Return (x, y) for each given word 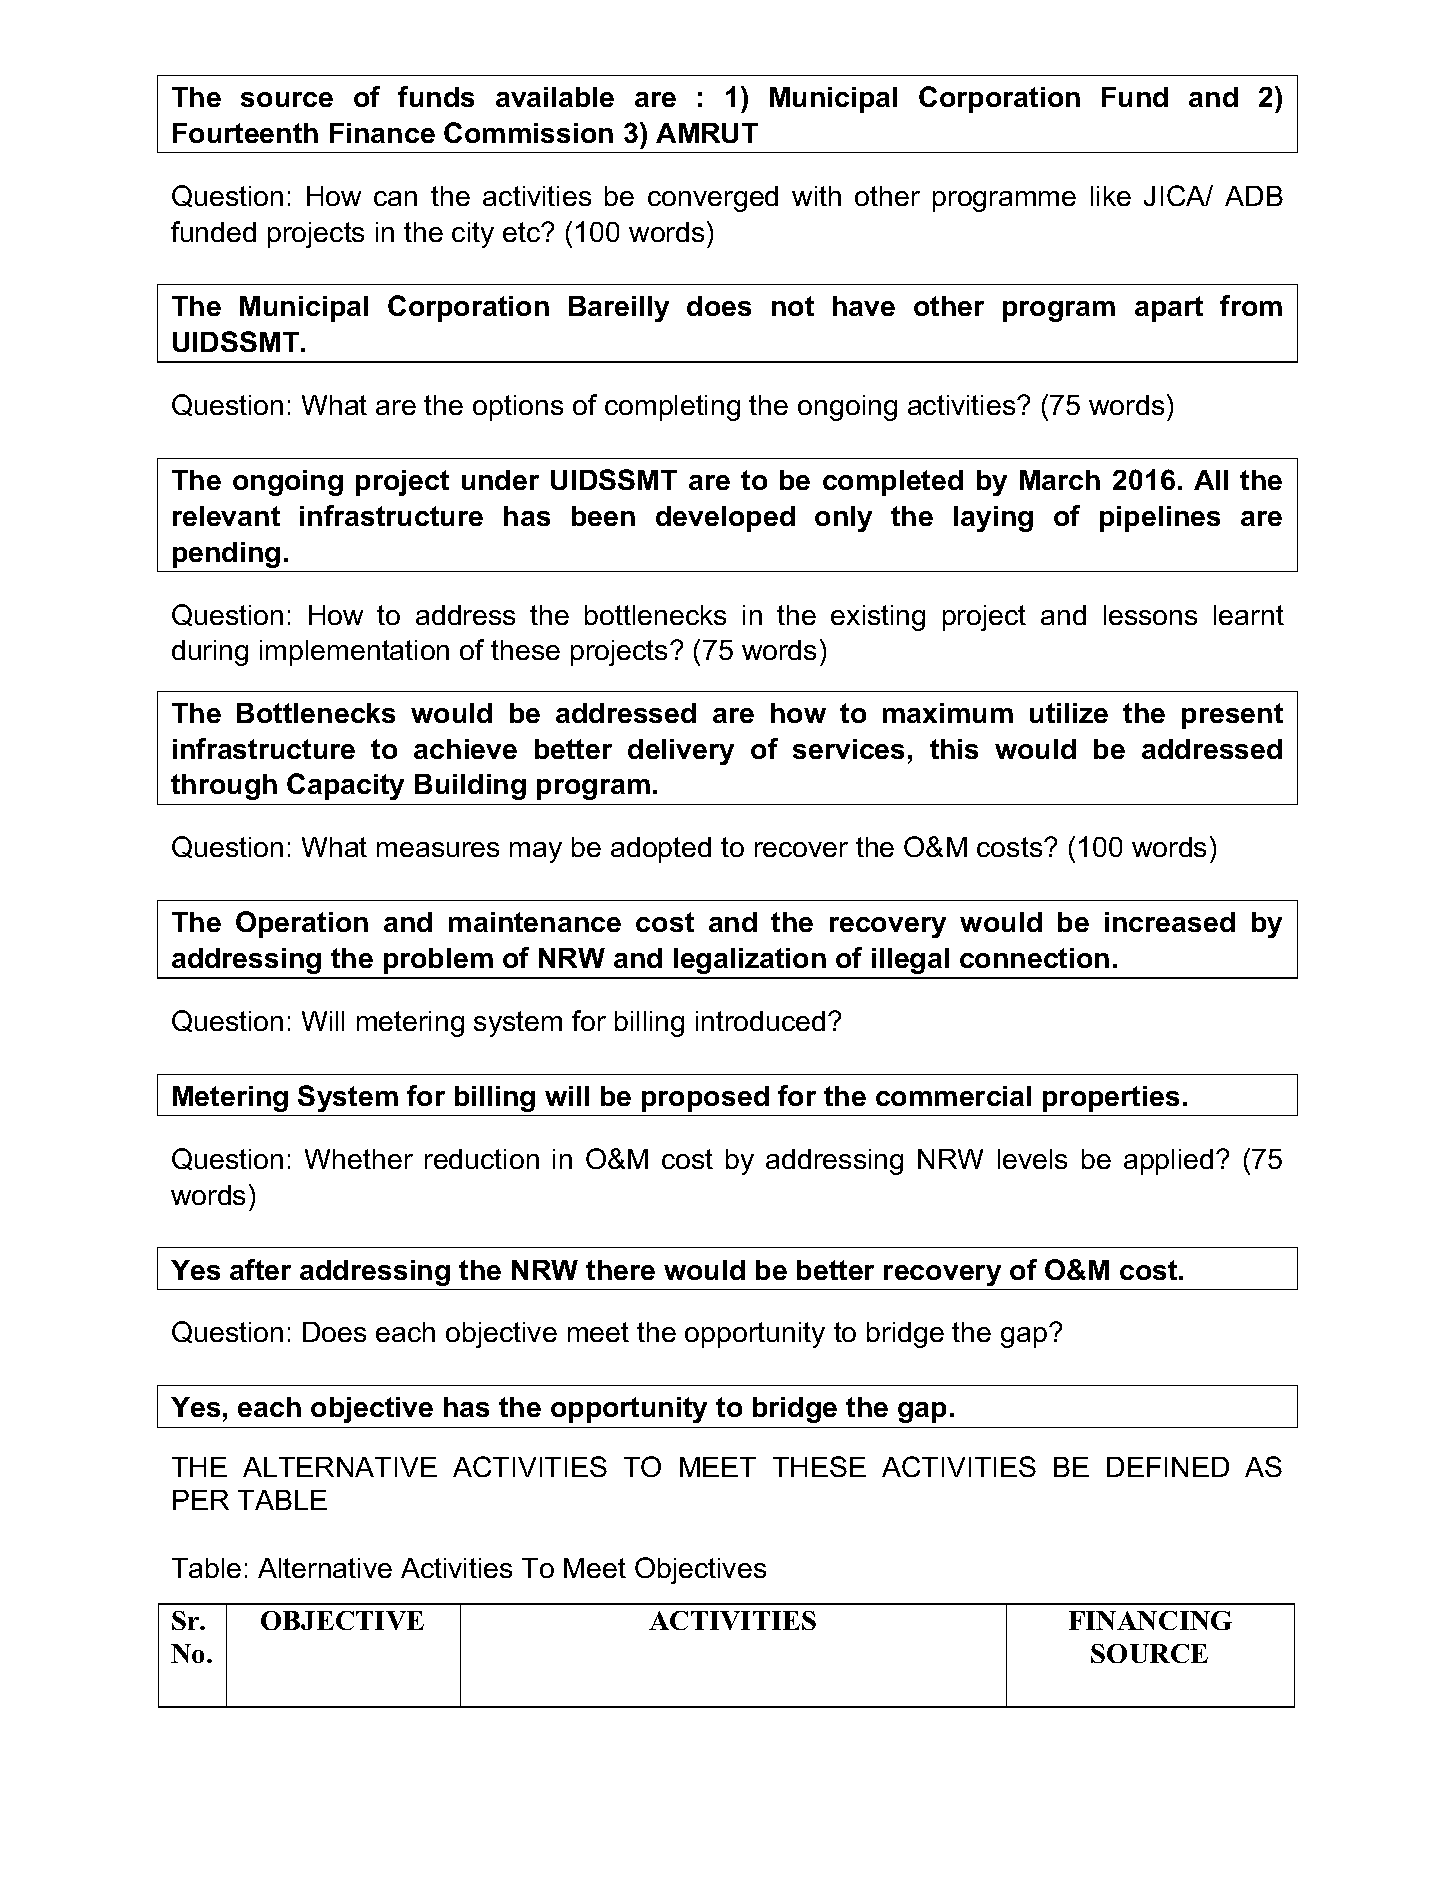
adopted (661, 850)
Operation (302, 924)
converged (713, 199)
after (260, 1269)
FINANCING (1150, 1620)
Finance (382, 133)
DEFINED (1168, 1467)
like (1111, 196)
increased (1170, 922)
